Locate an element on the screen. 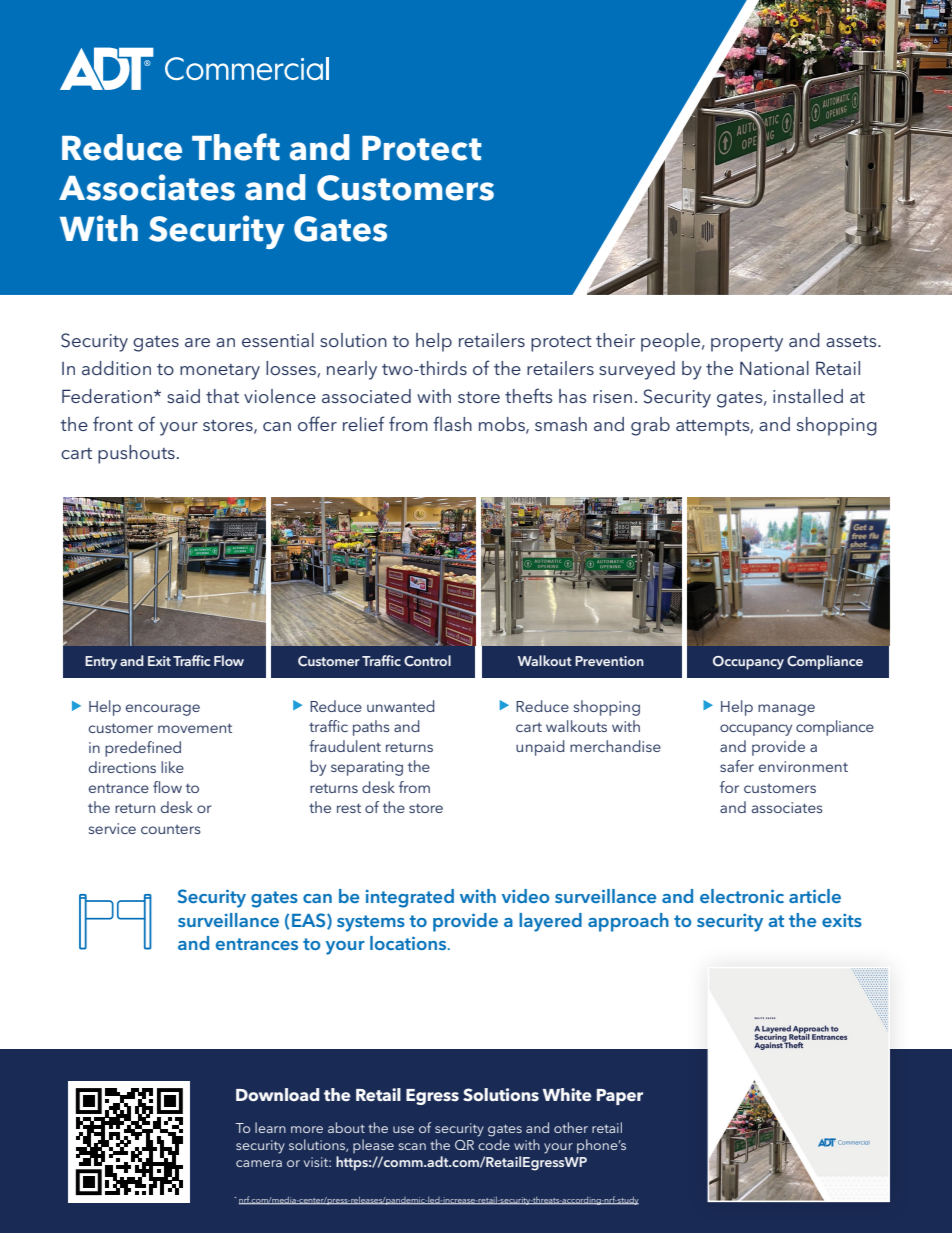 Image resolution: width=952 pixels, height=1233 pixels. counters is located at coordinates (170, 829).
